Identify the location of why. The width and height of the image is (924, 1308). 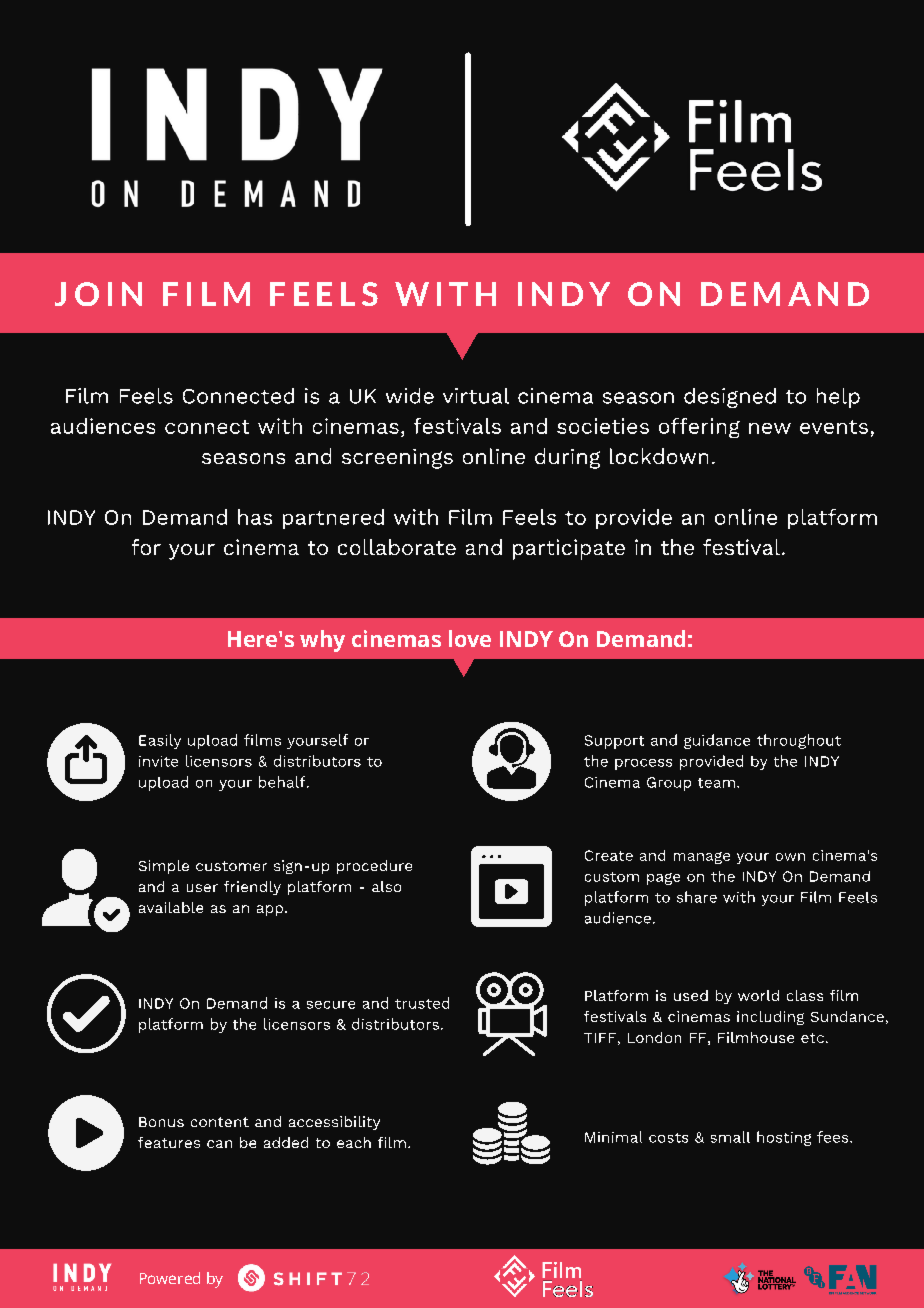
(322, 641).
